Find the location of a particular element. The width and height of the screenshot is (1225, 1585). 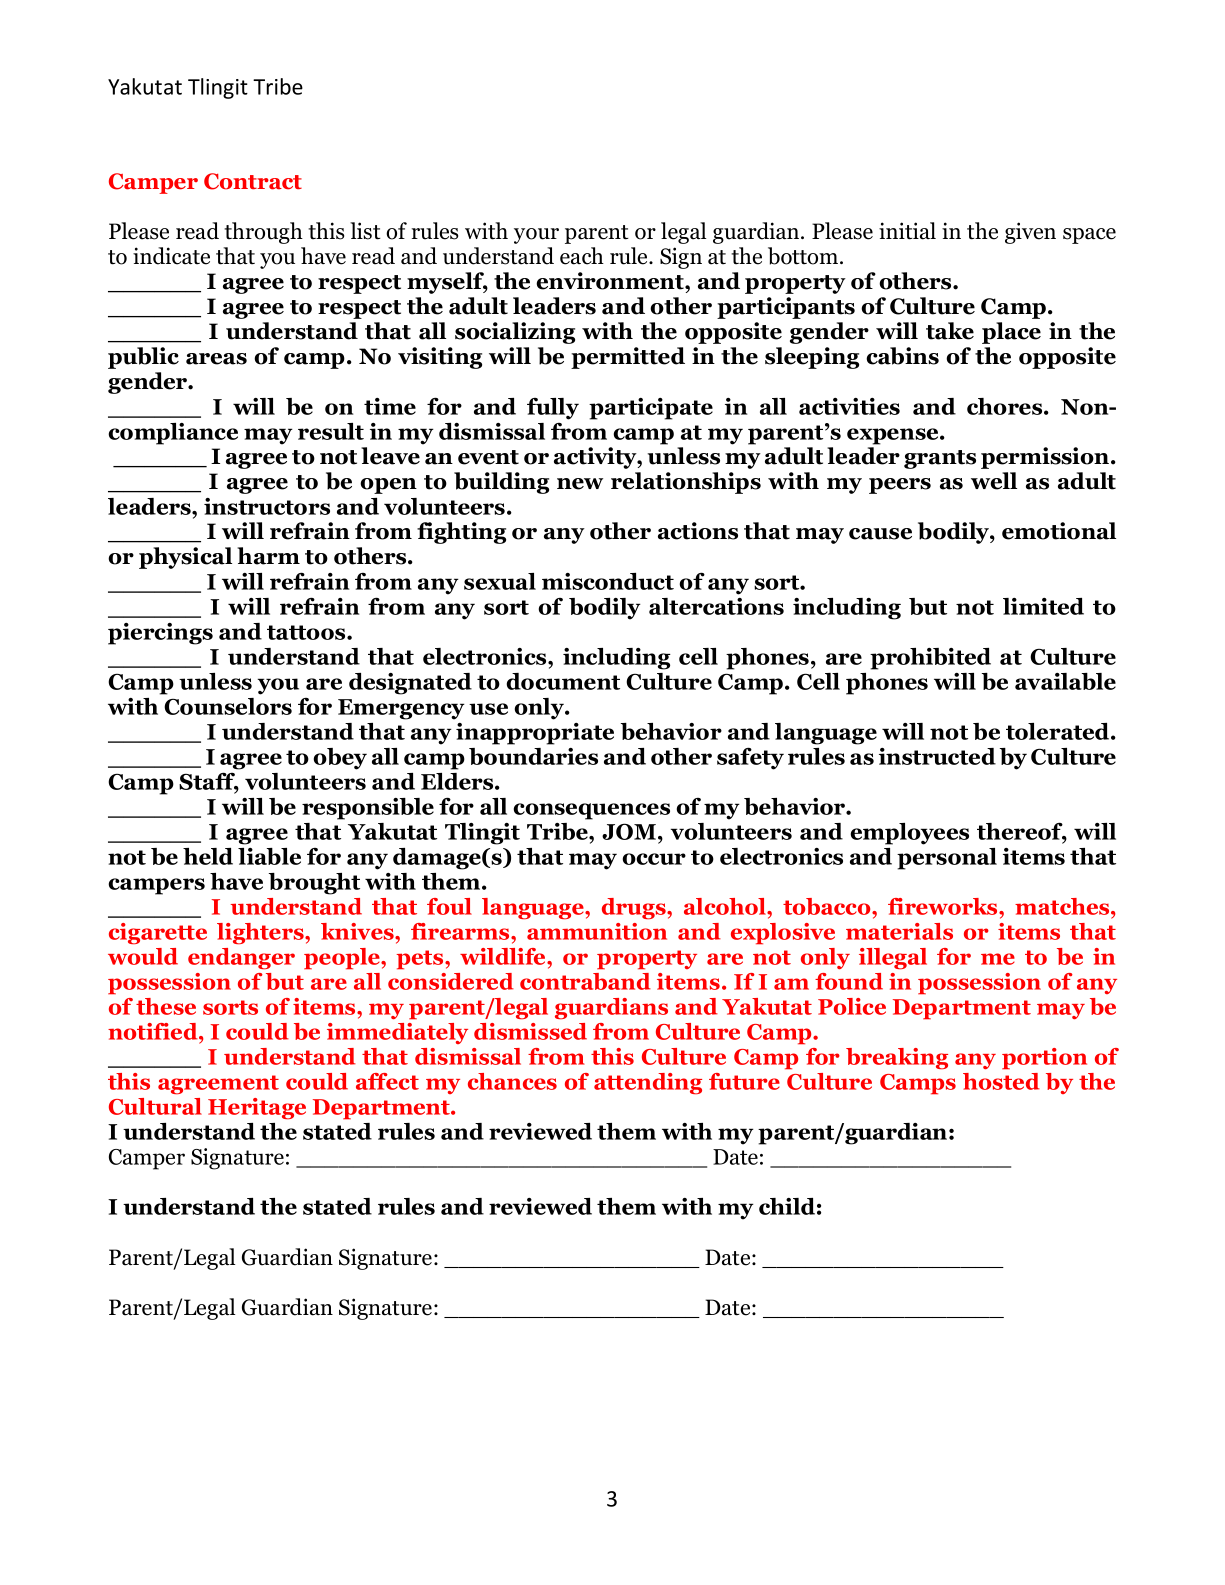

areas is located at coordinates (216, 359).
